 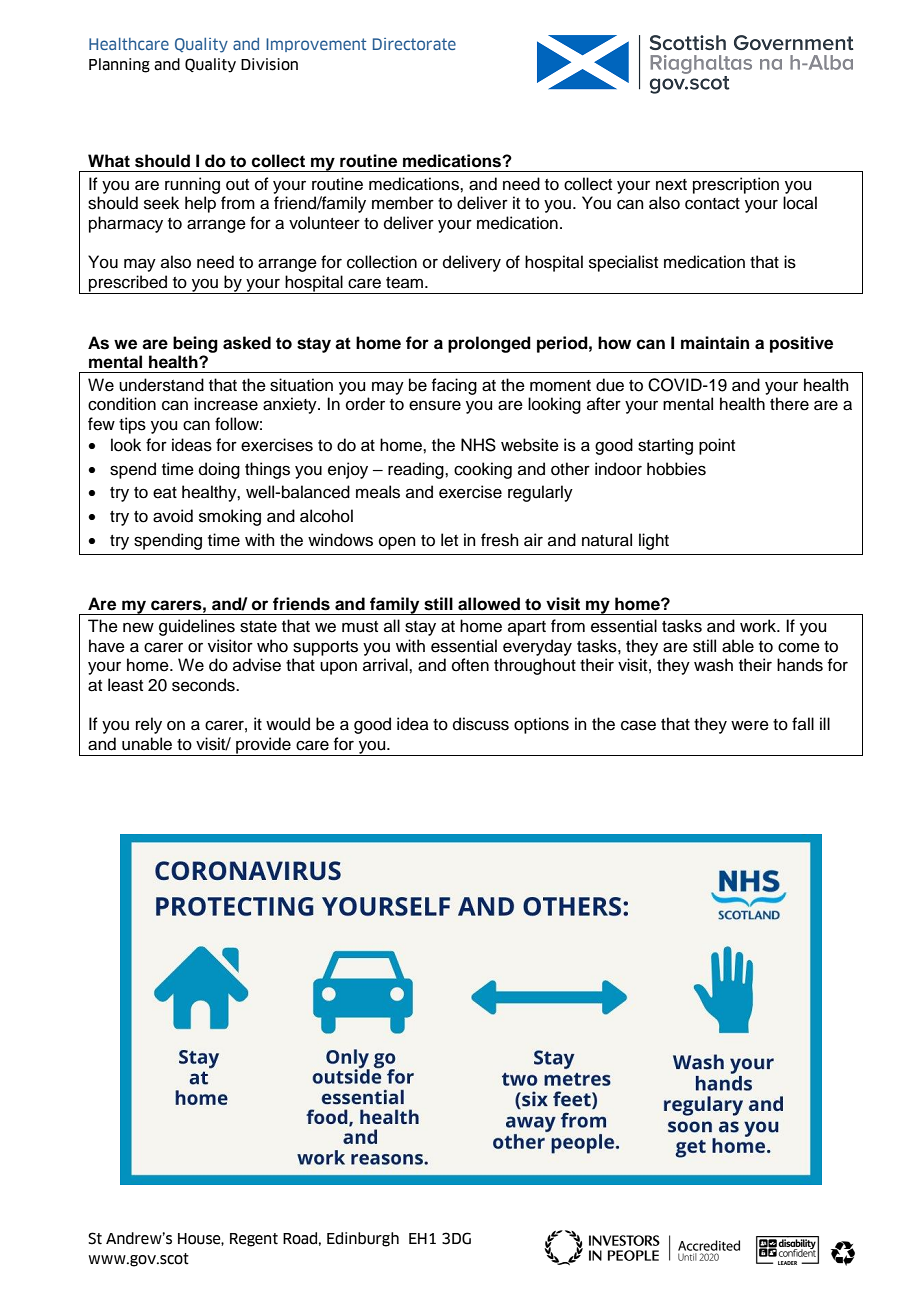 What do you see at coordinates (414, 44) in the screenshot?
I see `Directorate` at bounding box center [414, 44].
